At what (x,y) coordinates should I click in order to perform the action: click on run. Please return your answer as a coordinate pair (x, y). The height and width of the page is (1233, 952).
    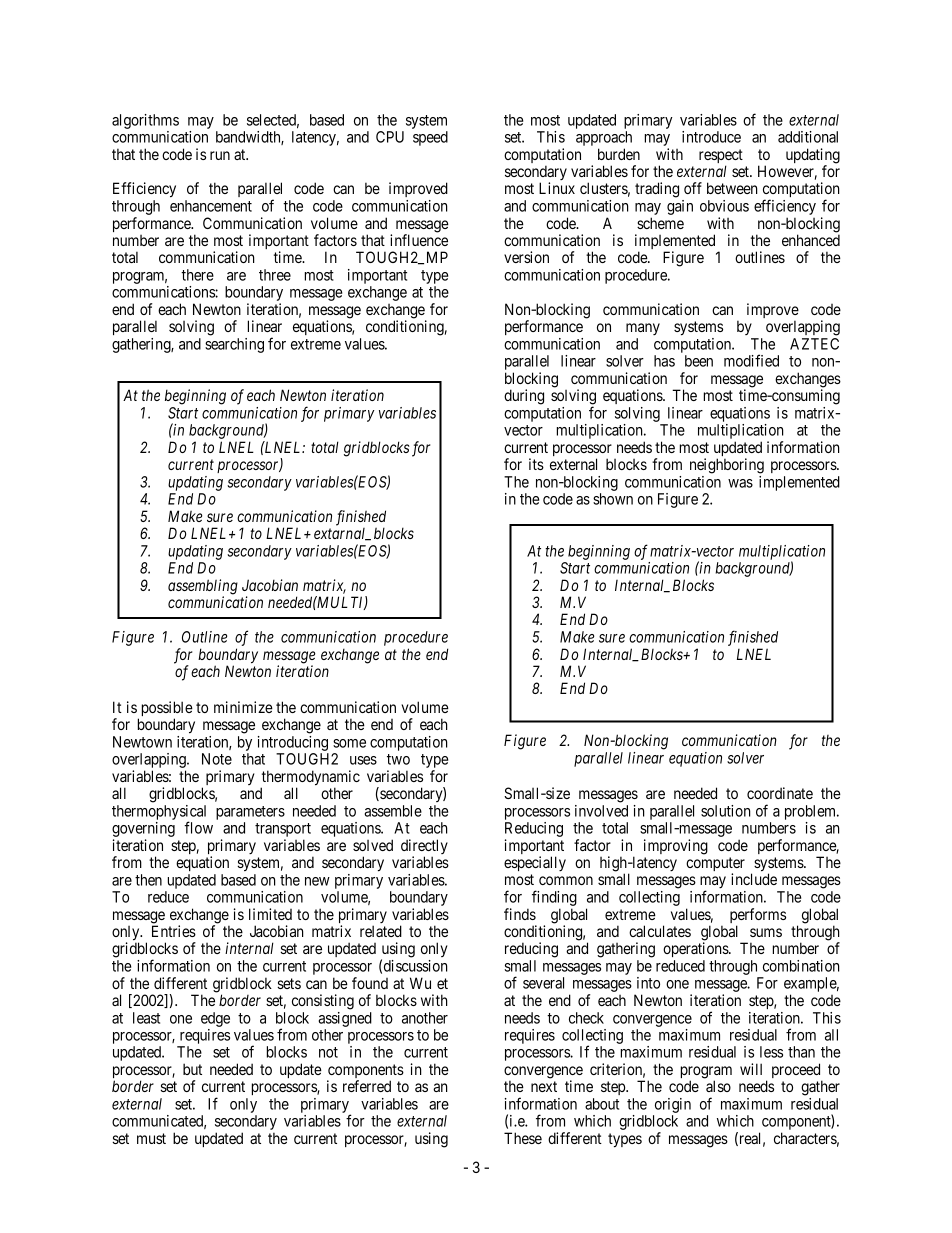
    Looking at the image, I should click on (220, 155).
